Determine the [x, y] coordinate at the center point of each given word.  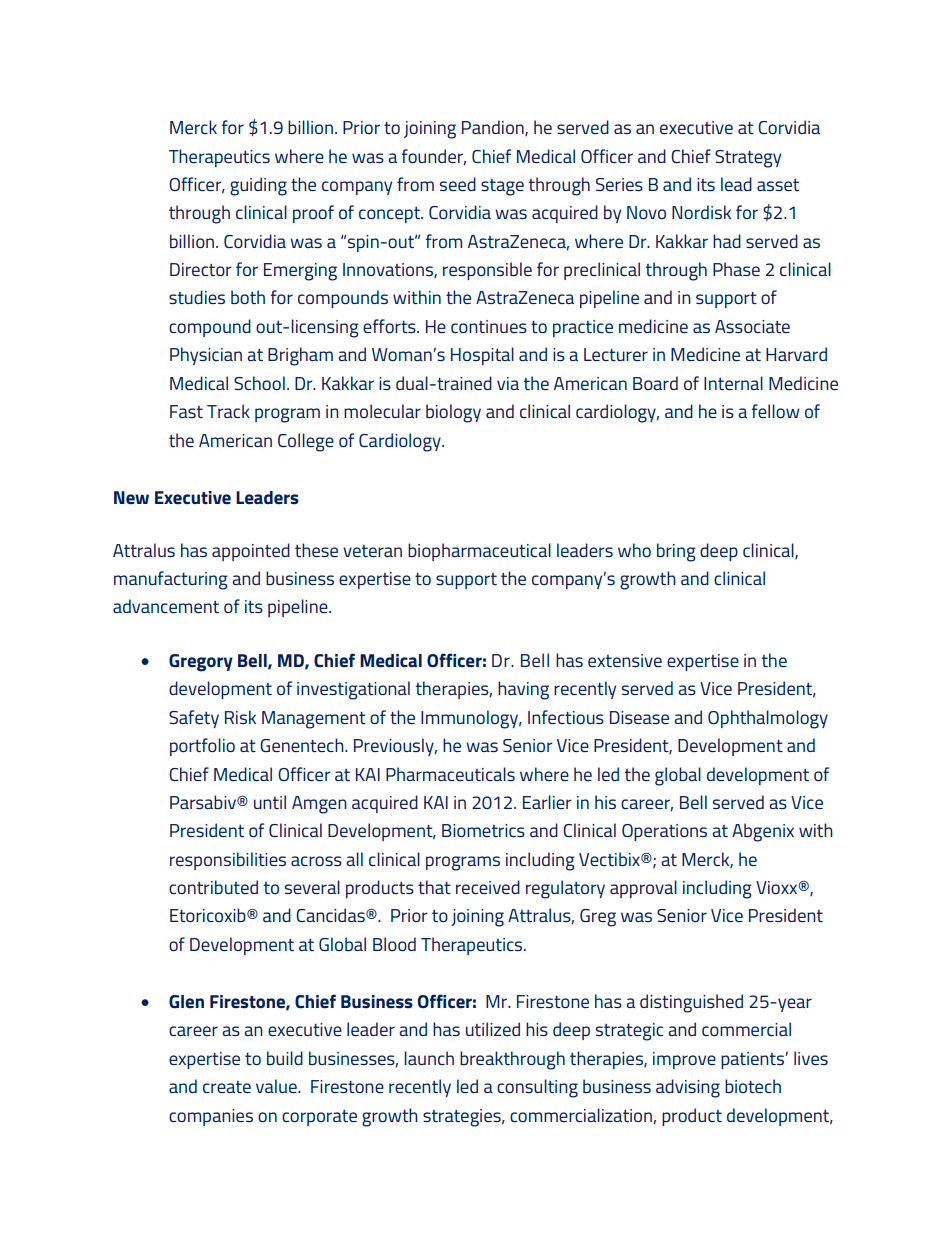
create [227, 1087]
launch [429, 1058]
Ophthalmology [768, 719]
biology [453, 413]
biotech [753, 1086]
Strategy [748, 159]
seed [458, 184]
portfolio [202, 747]
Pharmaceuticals [450, 774]
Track [228, 411]
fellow [776, 411]
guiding [258, 186]
